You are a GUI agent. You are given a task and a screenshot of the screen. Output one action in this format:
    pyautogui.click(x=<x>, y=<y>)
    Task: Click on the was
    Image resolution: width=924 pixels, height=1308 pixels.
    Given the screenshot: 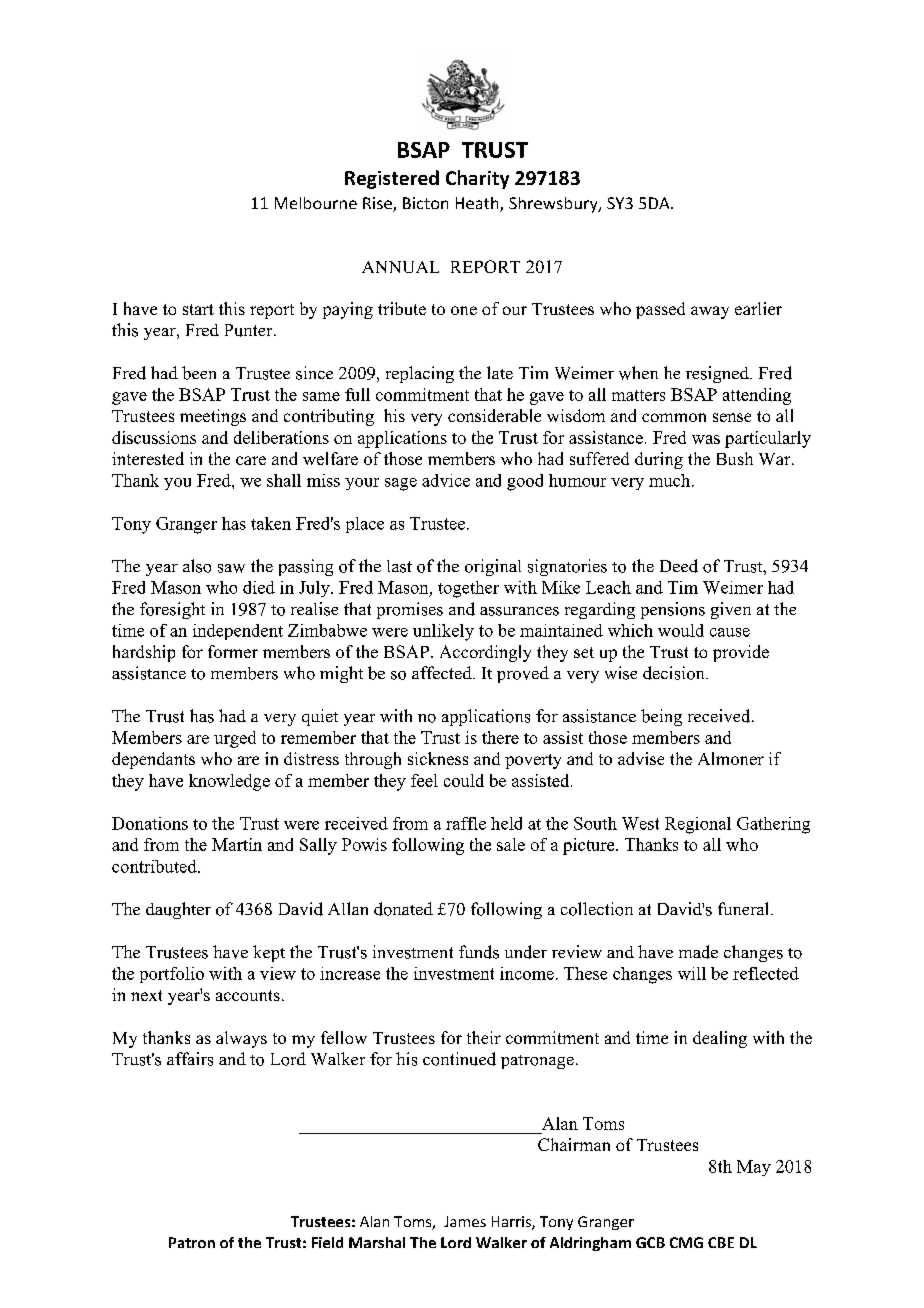 What is the action you would take?
    pyautogui.click(x=706, y=439)
